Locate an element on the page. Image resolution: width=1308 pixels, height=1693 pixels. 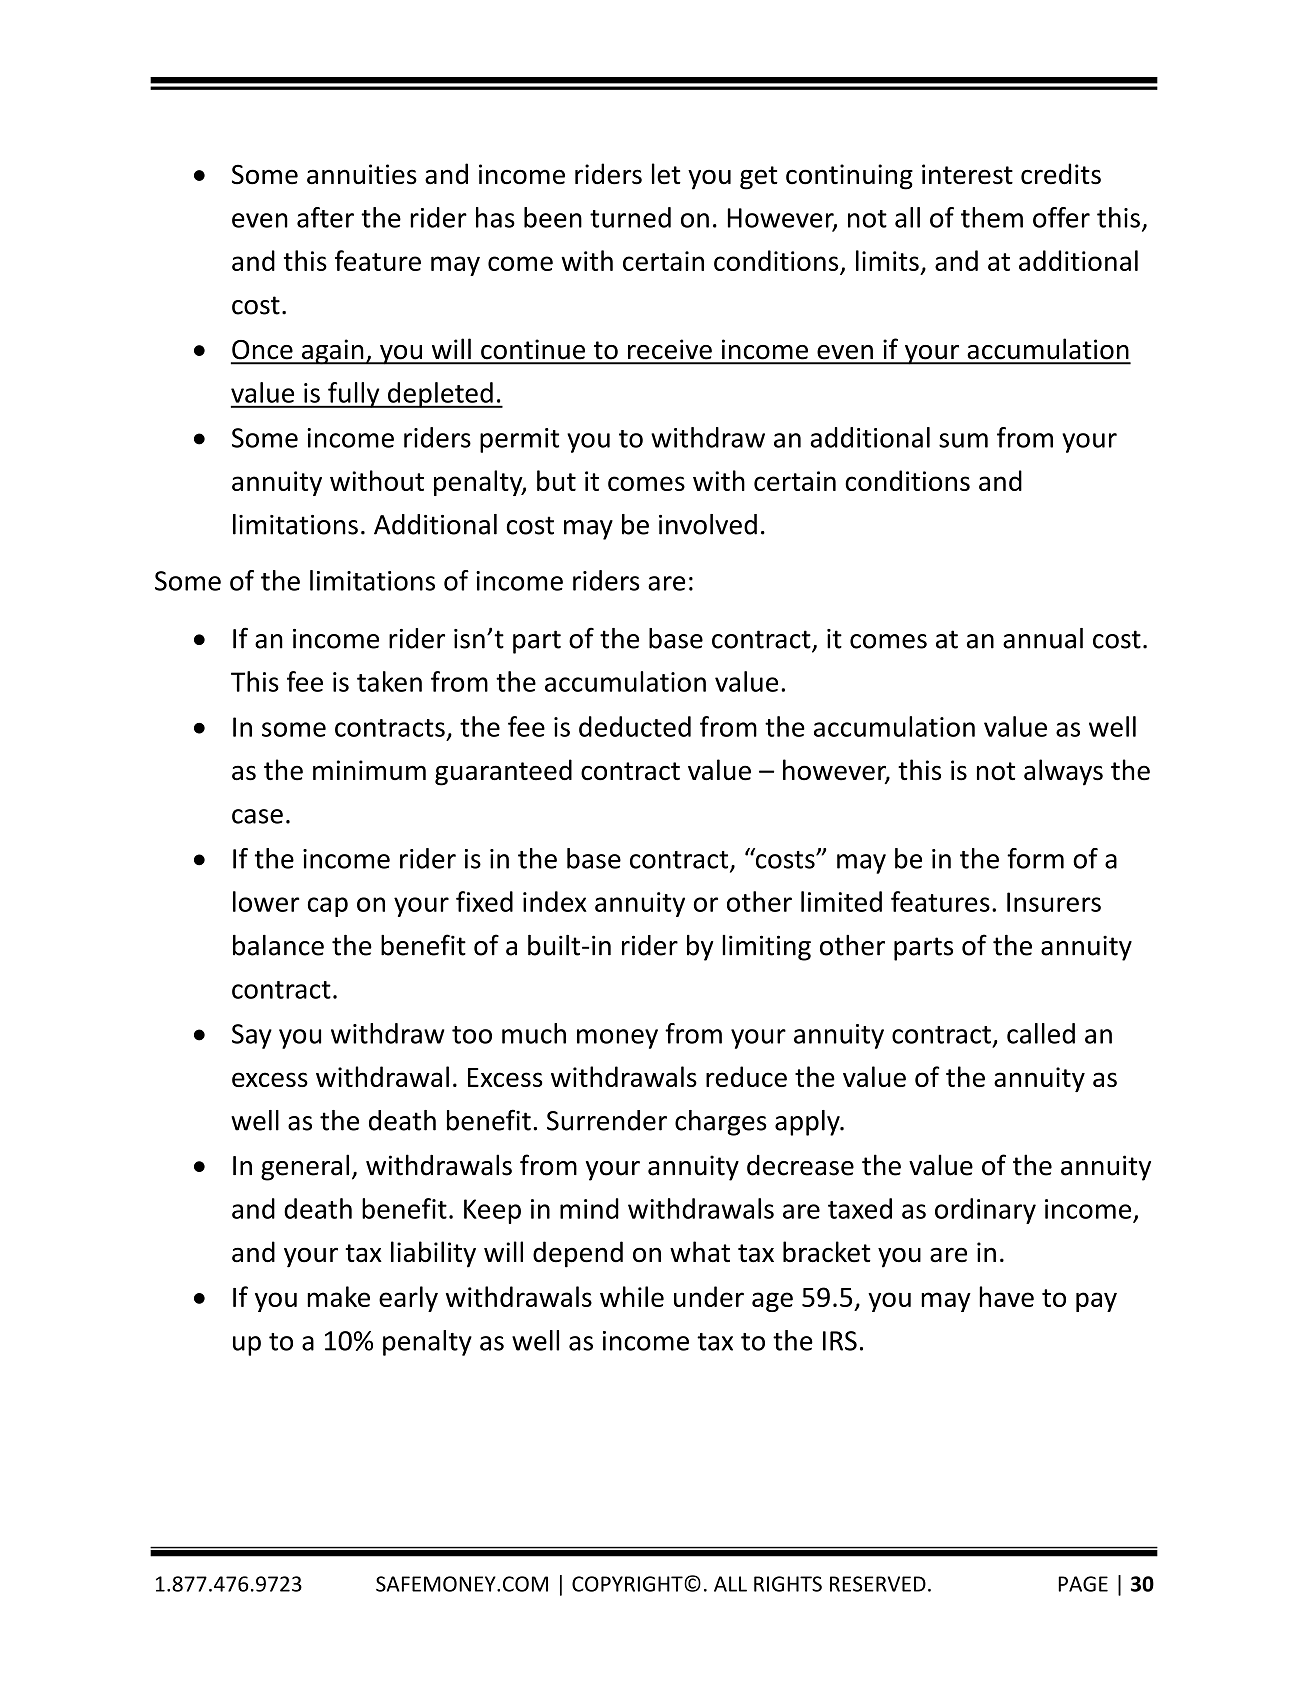
them is located at coordinates (992, 217).
